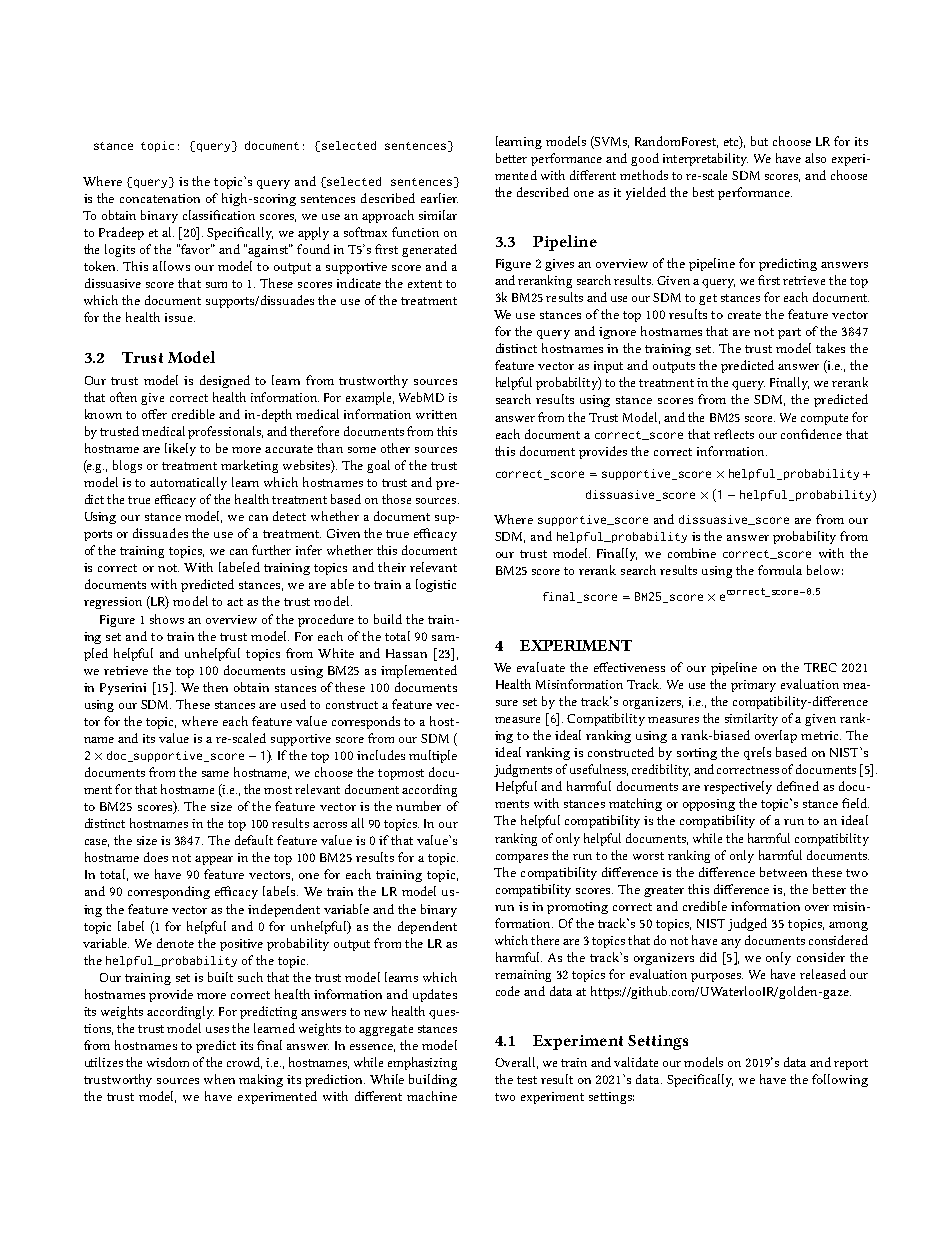  I want to click on earlier, so click(439, 198).
